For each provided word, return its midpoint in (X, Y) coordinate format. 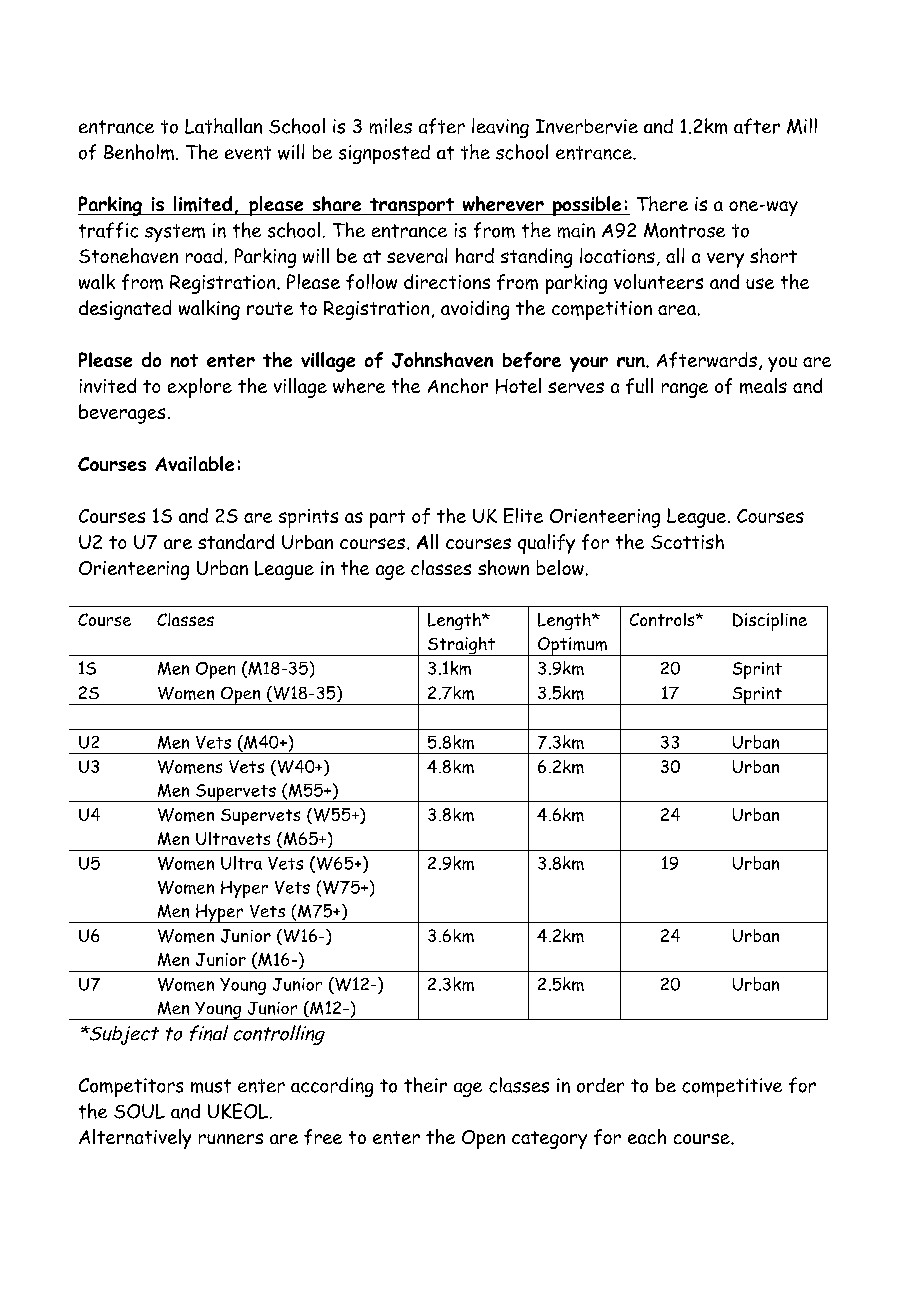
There (662, 203)
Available (194, 463)
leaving (500, 128)
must (211, 1086)
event (248, 153)
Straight (461, 646)
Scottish (687, 541)
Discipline (770, 622)
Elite (523, 515)
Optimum (572, 646)
